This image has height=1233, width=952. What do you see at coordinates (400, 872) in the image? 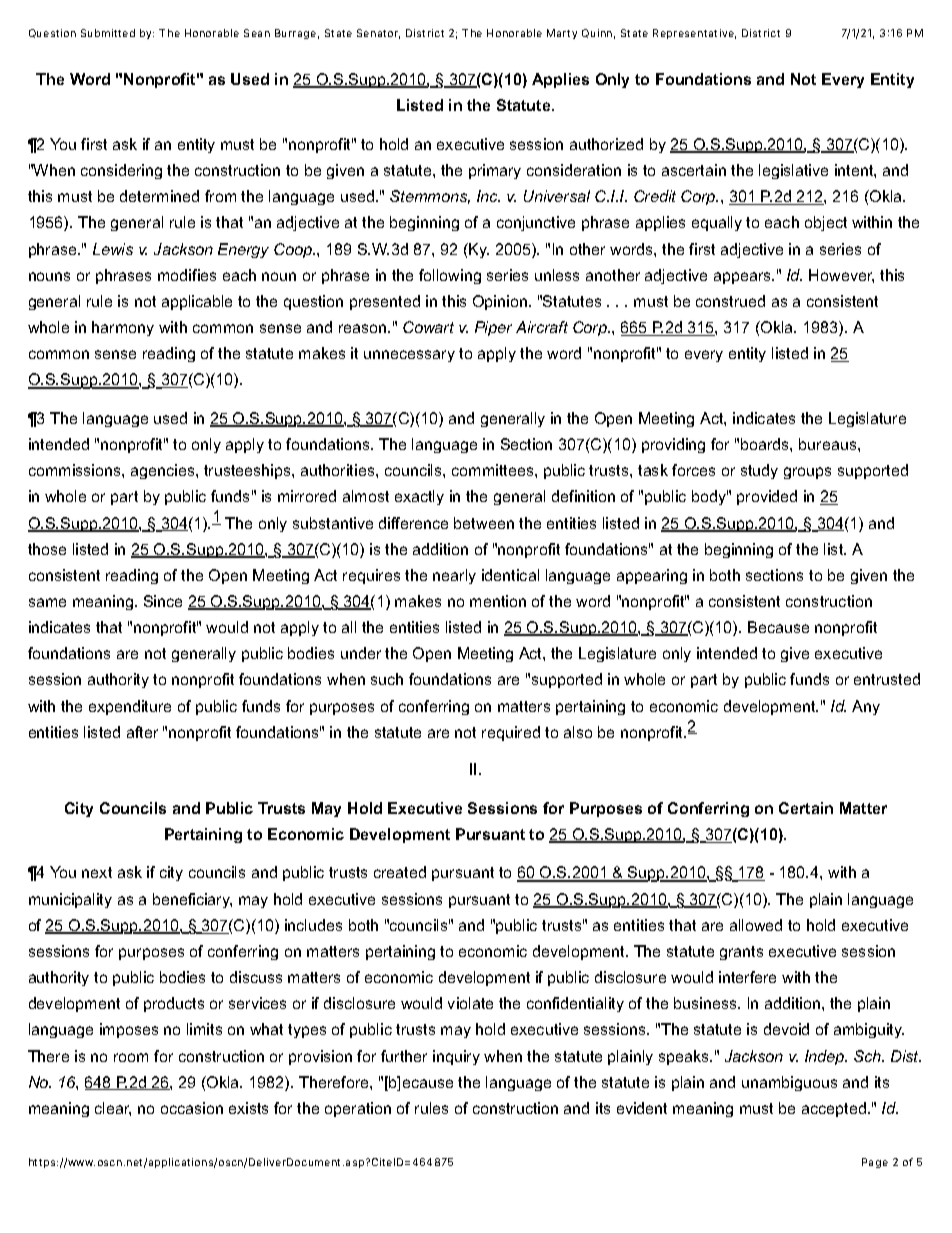
I see `created` at bounding box center [400, 872].
